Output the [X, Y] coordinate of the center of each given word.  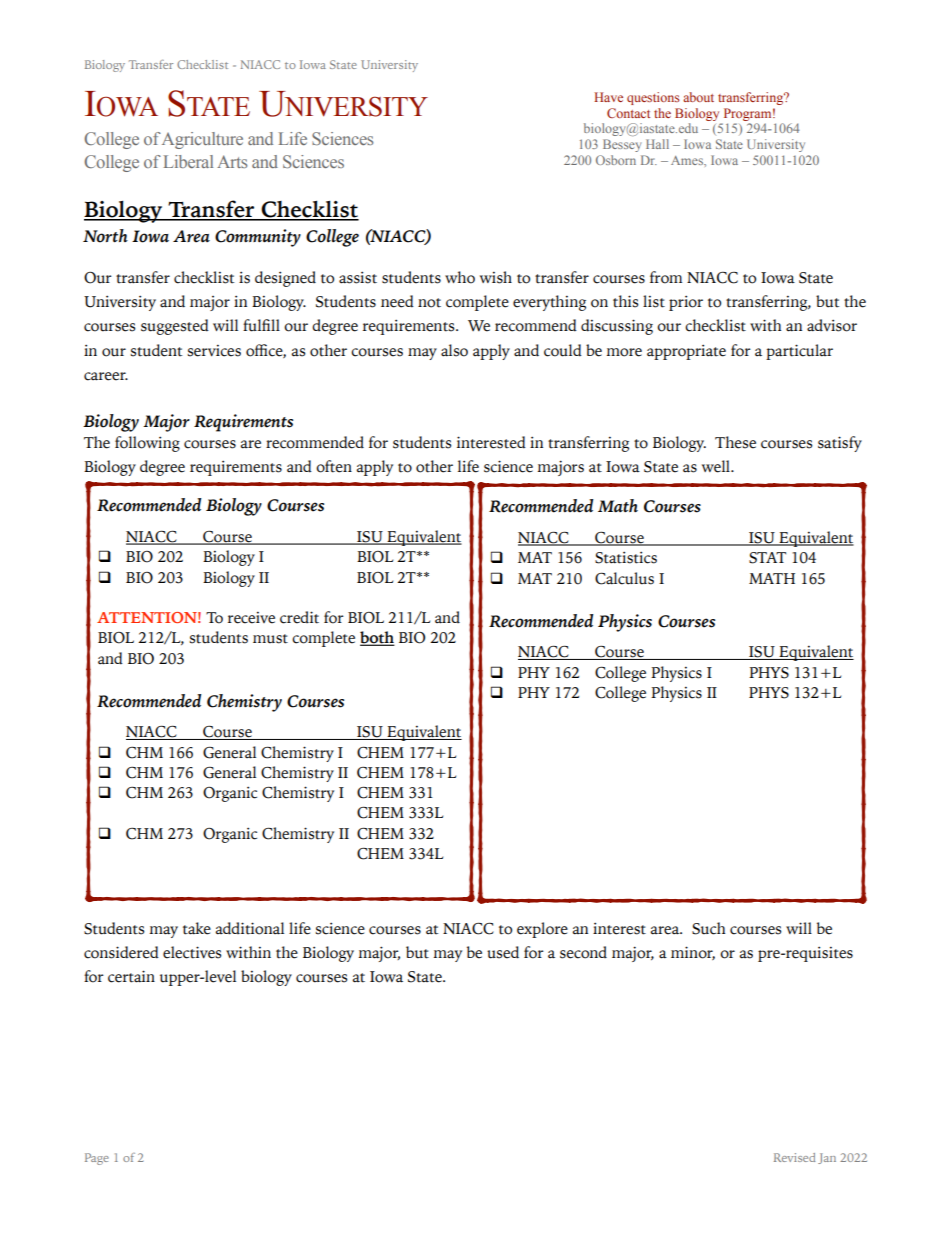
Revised [794, 1157]
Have [608, 97]
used [503, 952]
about [698, 97]
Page [97, 1159]
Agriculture [202, 140]
